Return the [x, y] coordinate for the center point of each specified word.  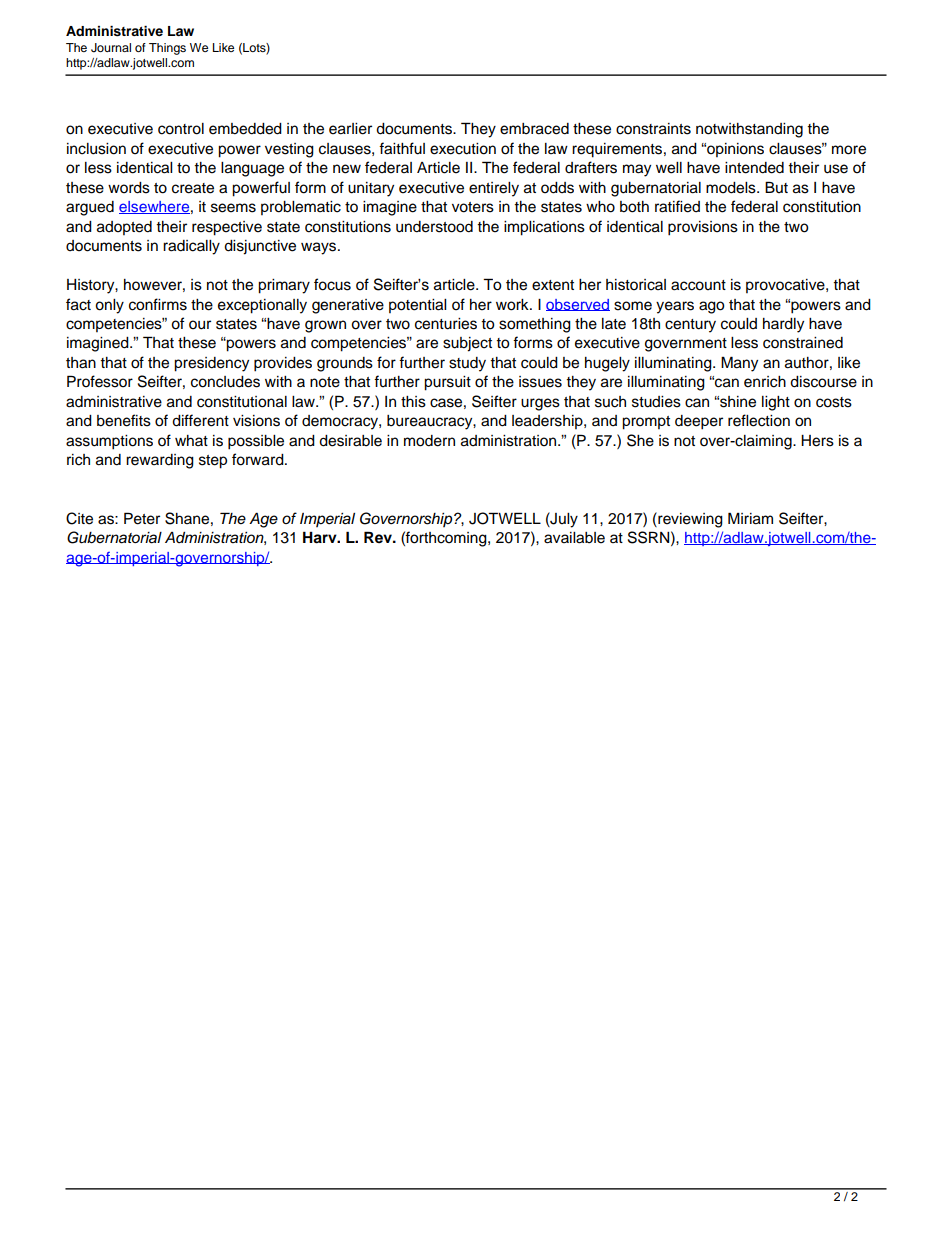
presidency [211, 364]
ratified [677, 206]
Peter [142, 518]
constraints [653, 129]
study [467, 364]
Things [167, 49]
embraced [534, 129]
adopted [124, 228]
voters [473, 207]
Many [739, 364]
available [574, 538]
